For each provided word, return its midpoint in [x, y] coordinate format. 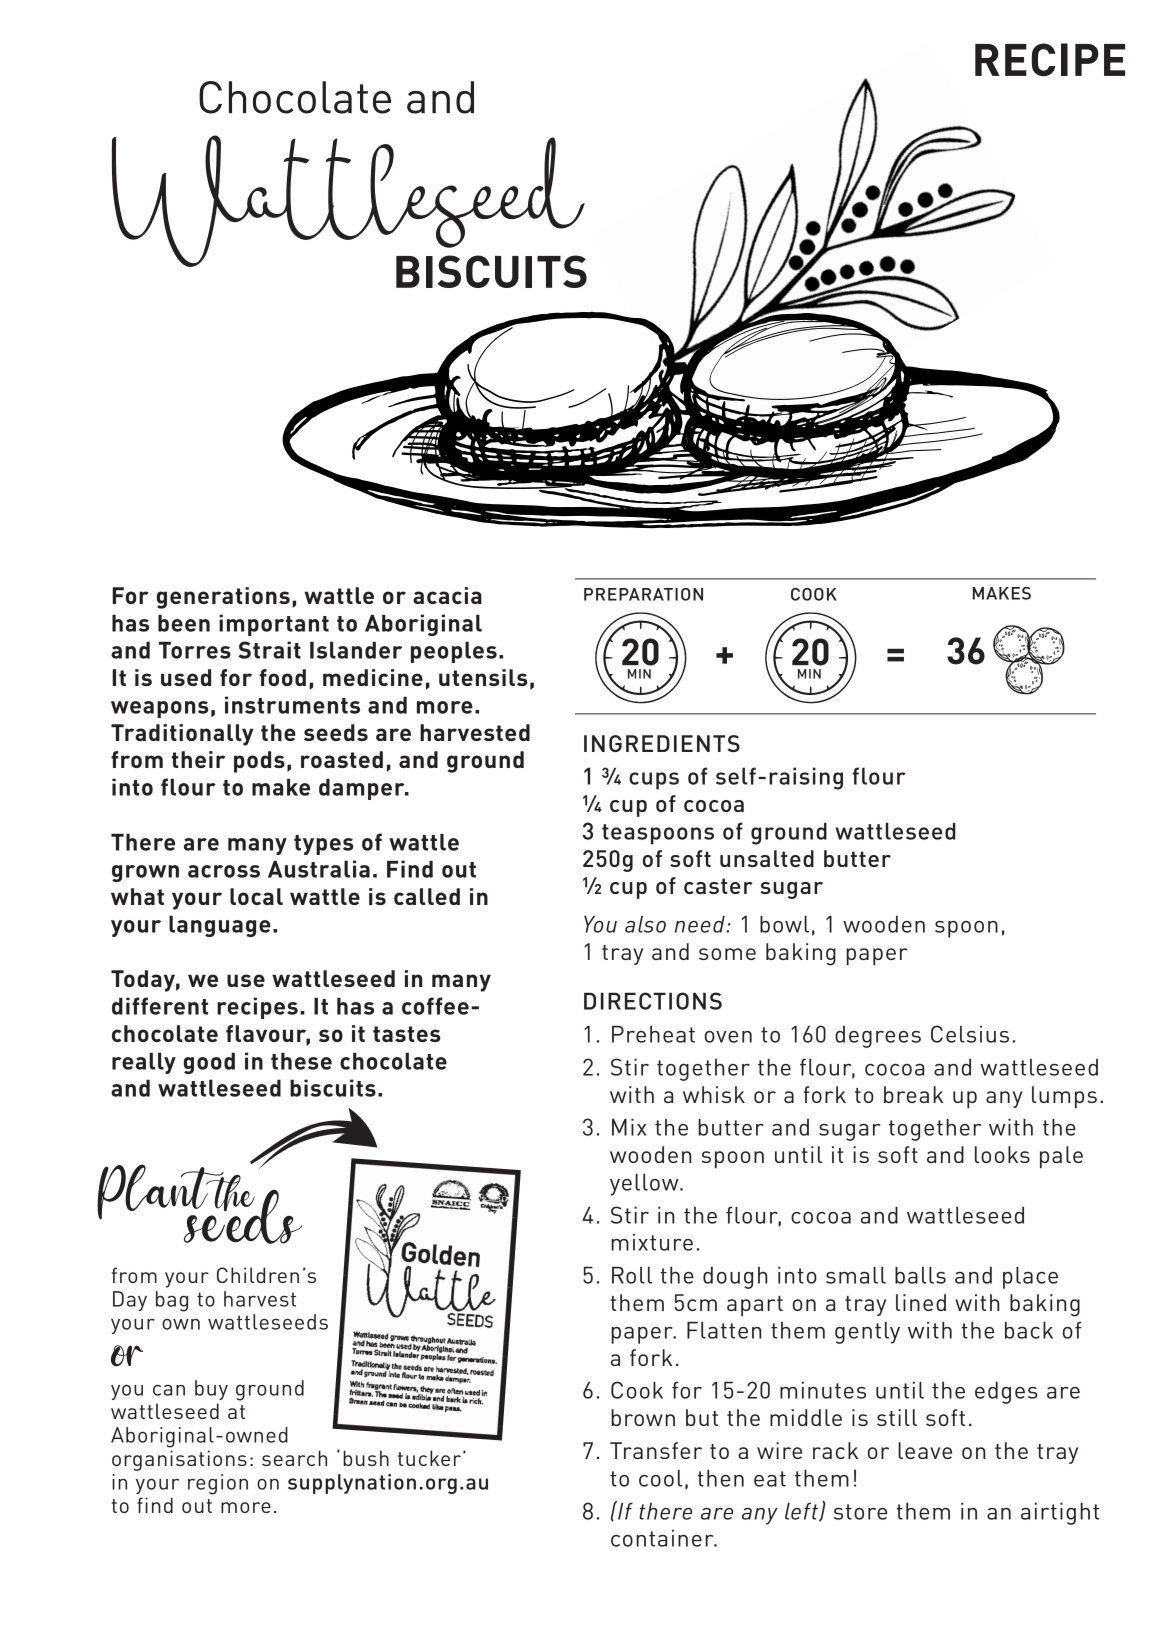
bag [172, 1301]
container [663, 1538]
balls [920, 1275]
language [220, 926]
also [645, 924]
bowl [784, 924]
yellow [645, 1184]
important [274, 625]
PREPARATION [643, 594]
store [860, 1512]
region [218, 1484]
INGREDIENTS [662, 743]
